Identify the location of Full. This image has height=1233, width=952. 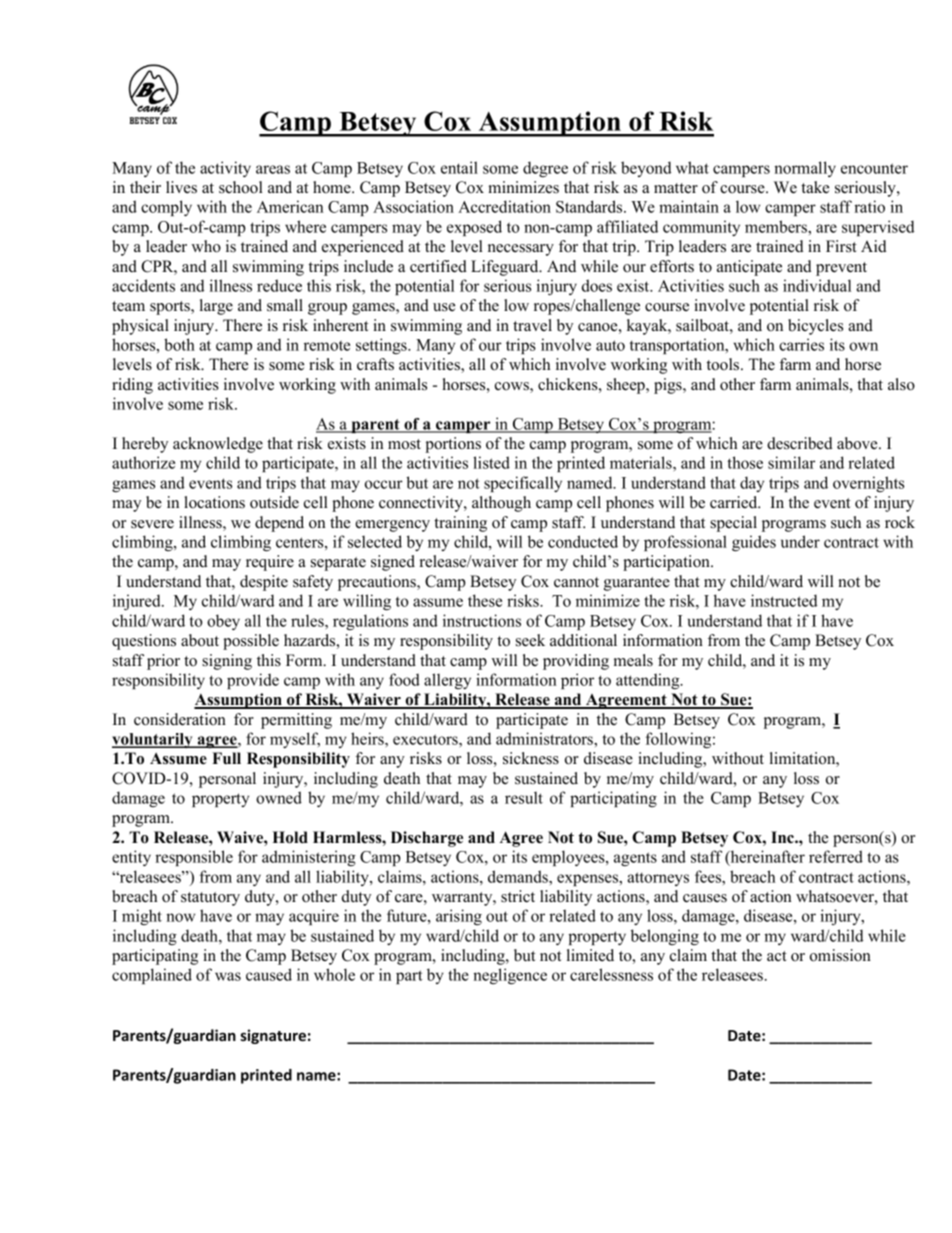
(226, 758).
